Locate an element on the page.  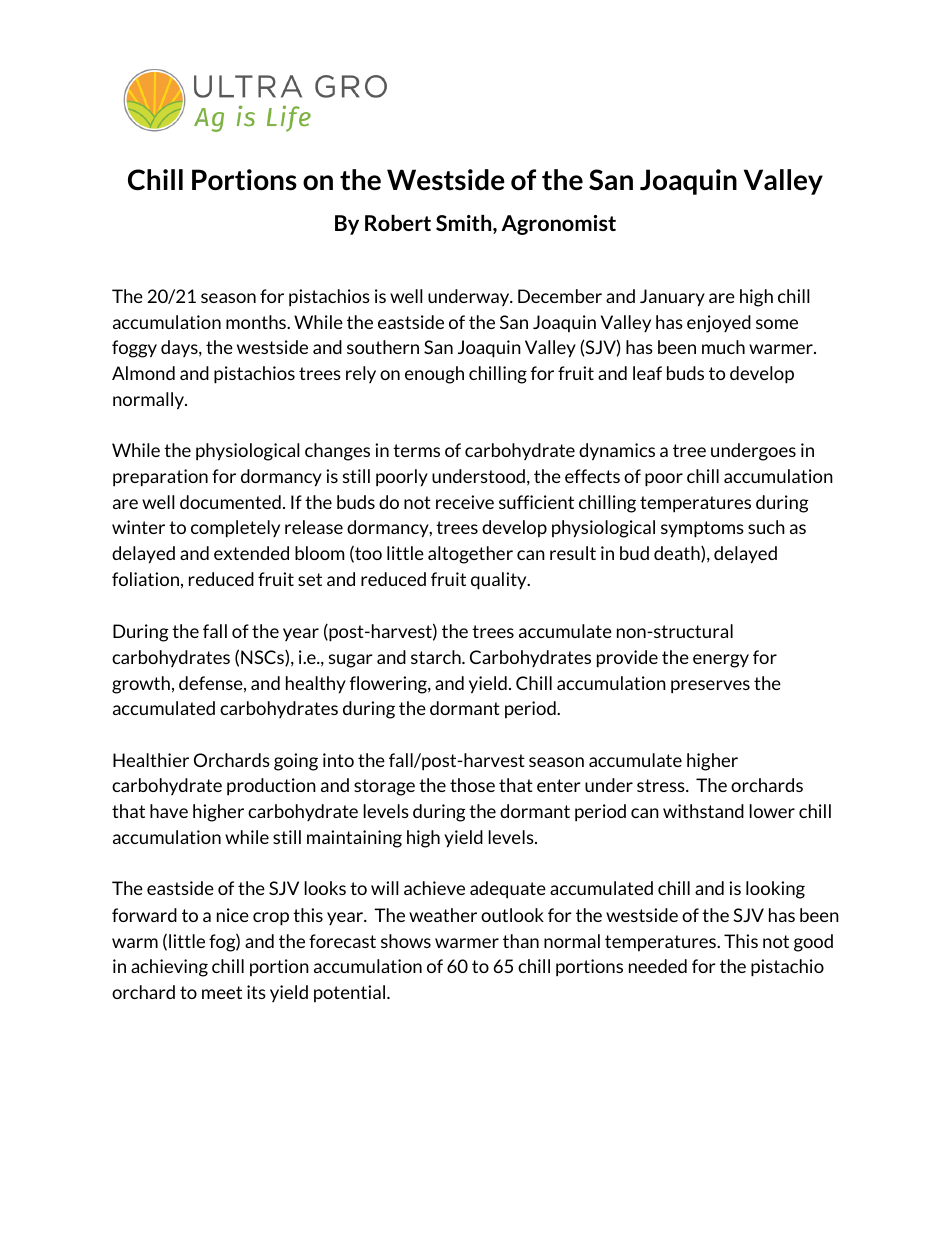
Robert is located at coordinates (398, 223).
